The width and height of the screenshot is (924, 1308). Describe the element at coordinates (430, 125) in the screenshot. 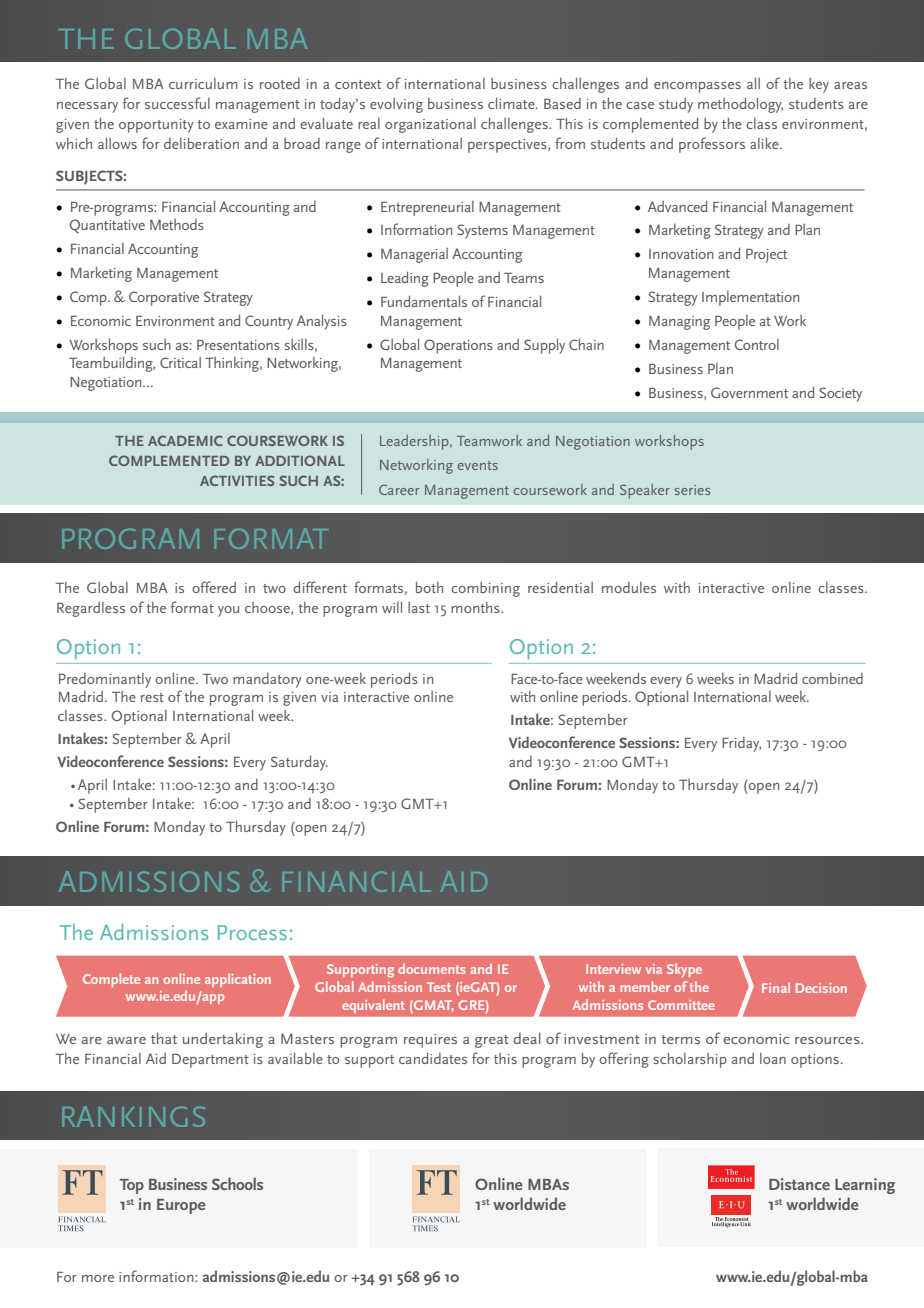

I see `organizational` at that location.
